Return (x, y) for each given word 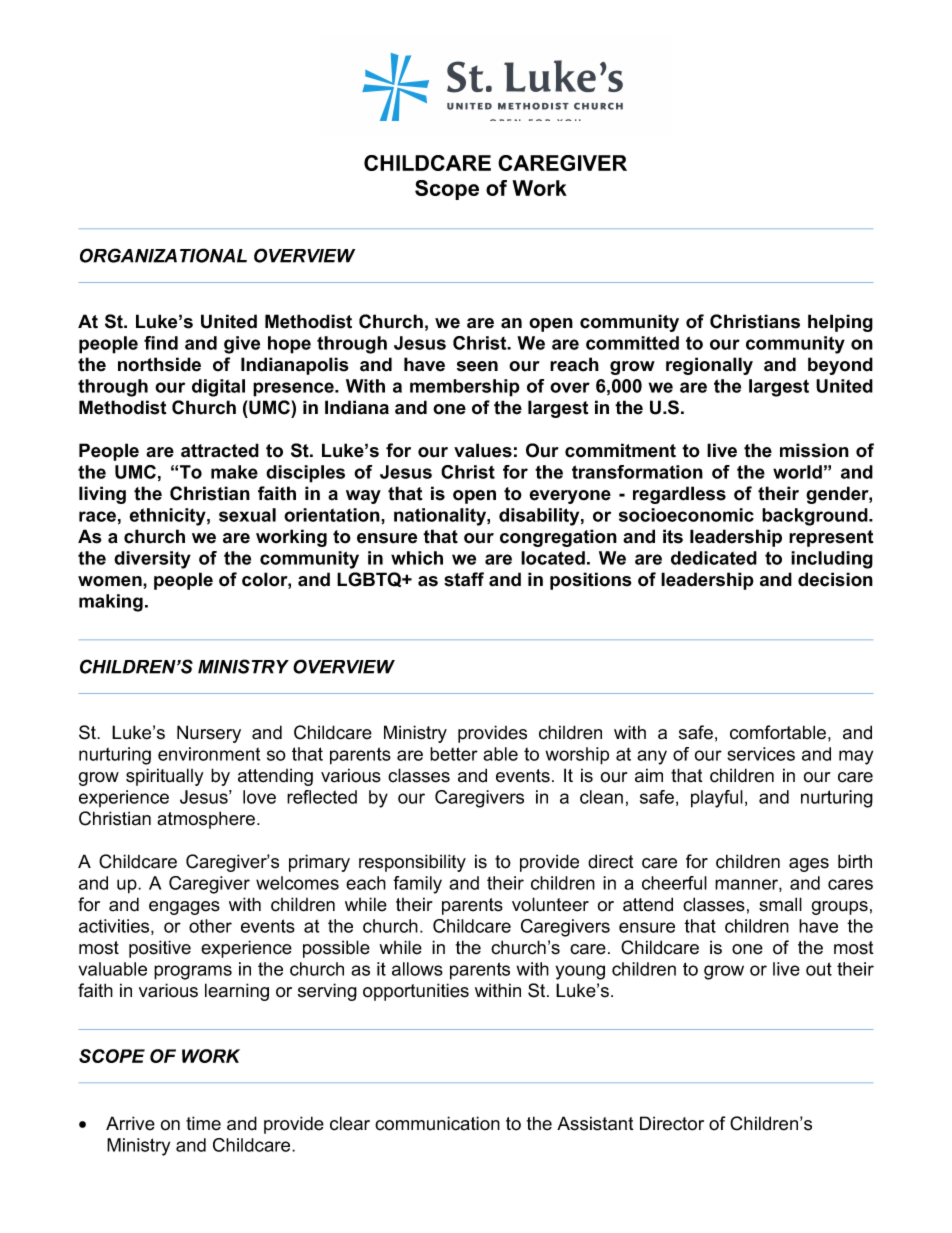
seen (477, 366)
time (203, 1123)
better (454, 754)
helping (840, 323)
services (761, 754)
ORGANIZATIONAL (163, 255)
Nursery (209, 734)
